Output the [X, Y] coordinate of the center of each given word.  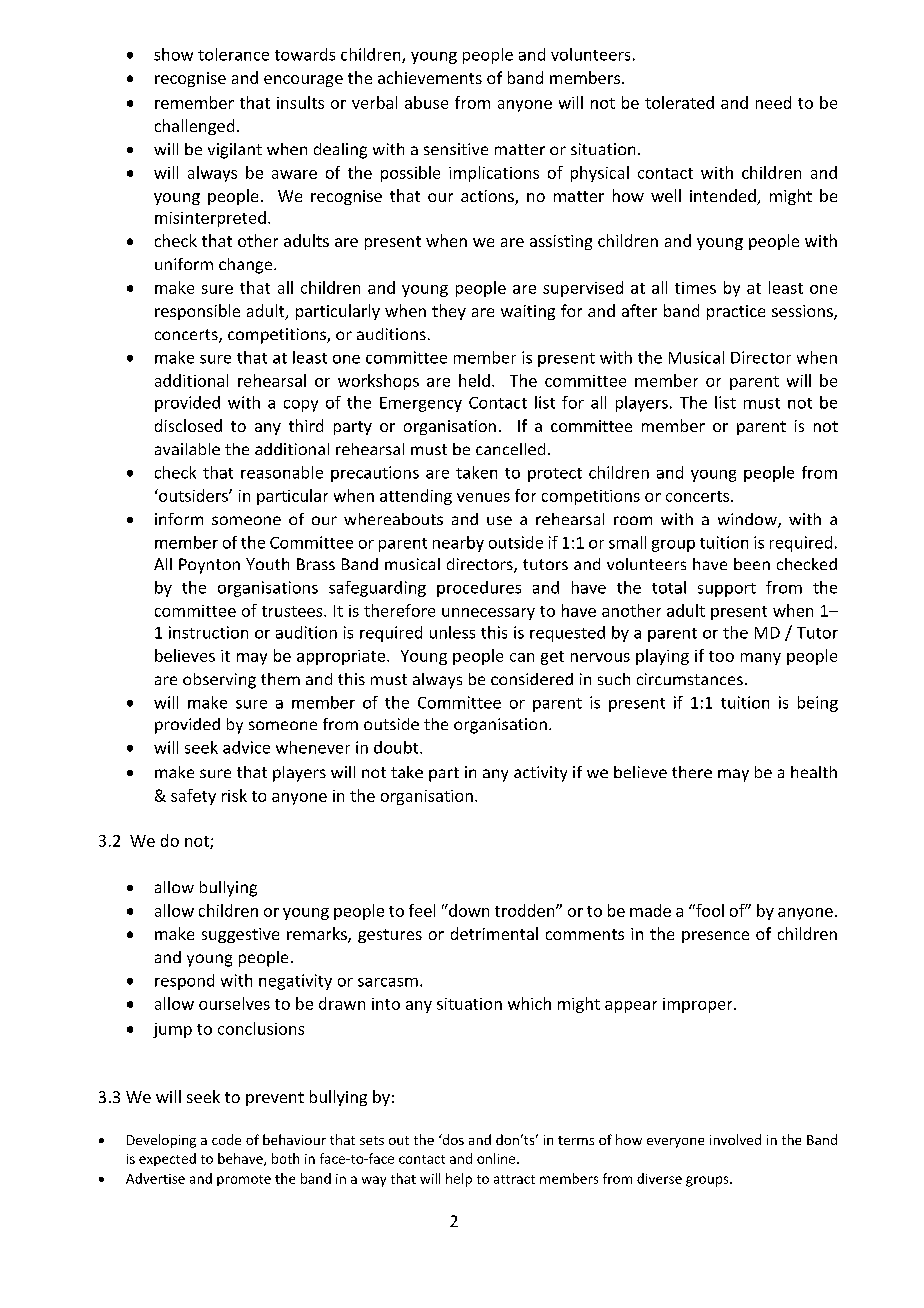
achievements [430, 77]
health [814, 772]
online [497, 1158]
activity [540, 774]
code [226, 1139]
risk [234, 795]
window [748, 520]
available [187, 449]
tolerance [233, 54]
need [773, 102]
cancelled [510, 449]
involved [735, 1139]
